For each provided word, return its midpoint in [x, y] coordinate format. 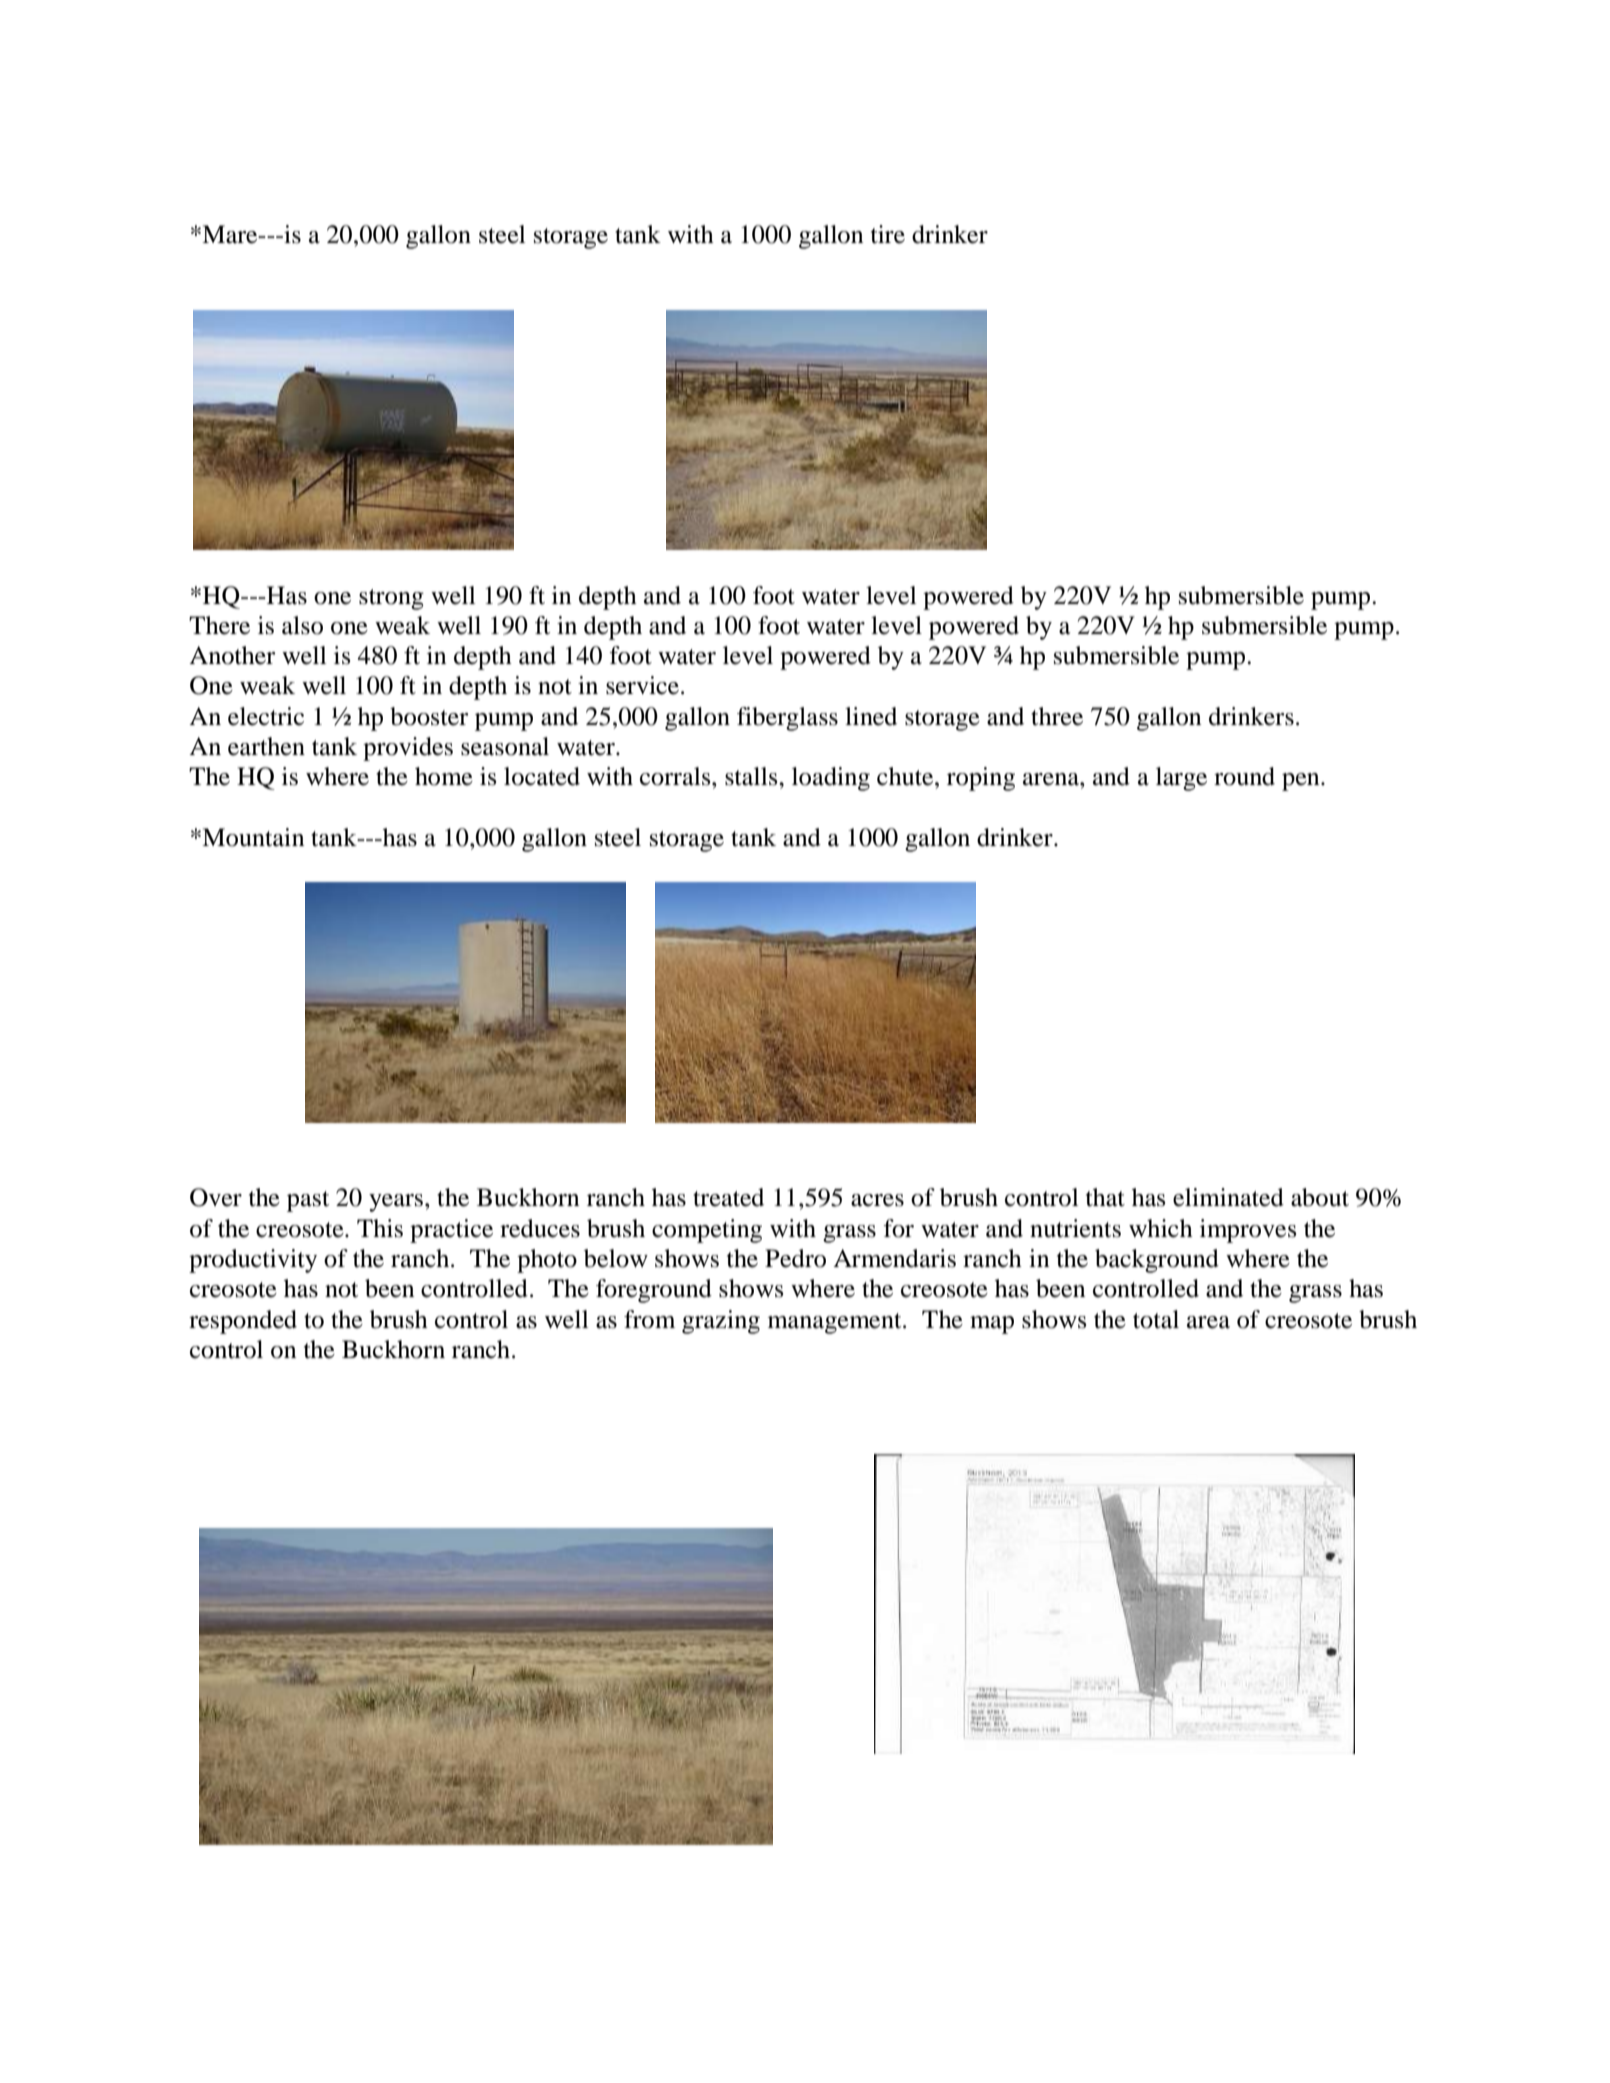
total [1156, 1319]
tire [888, 234]
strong [391, 599]
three [1057, 716]
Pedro [795, 1258]
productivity [253, 1261]
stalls [752, 776]
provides [408, 749]
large [1181, 779]
